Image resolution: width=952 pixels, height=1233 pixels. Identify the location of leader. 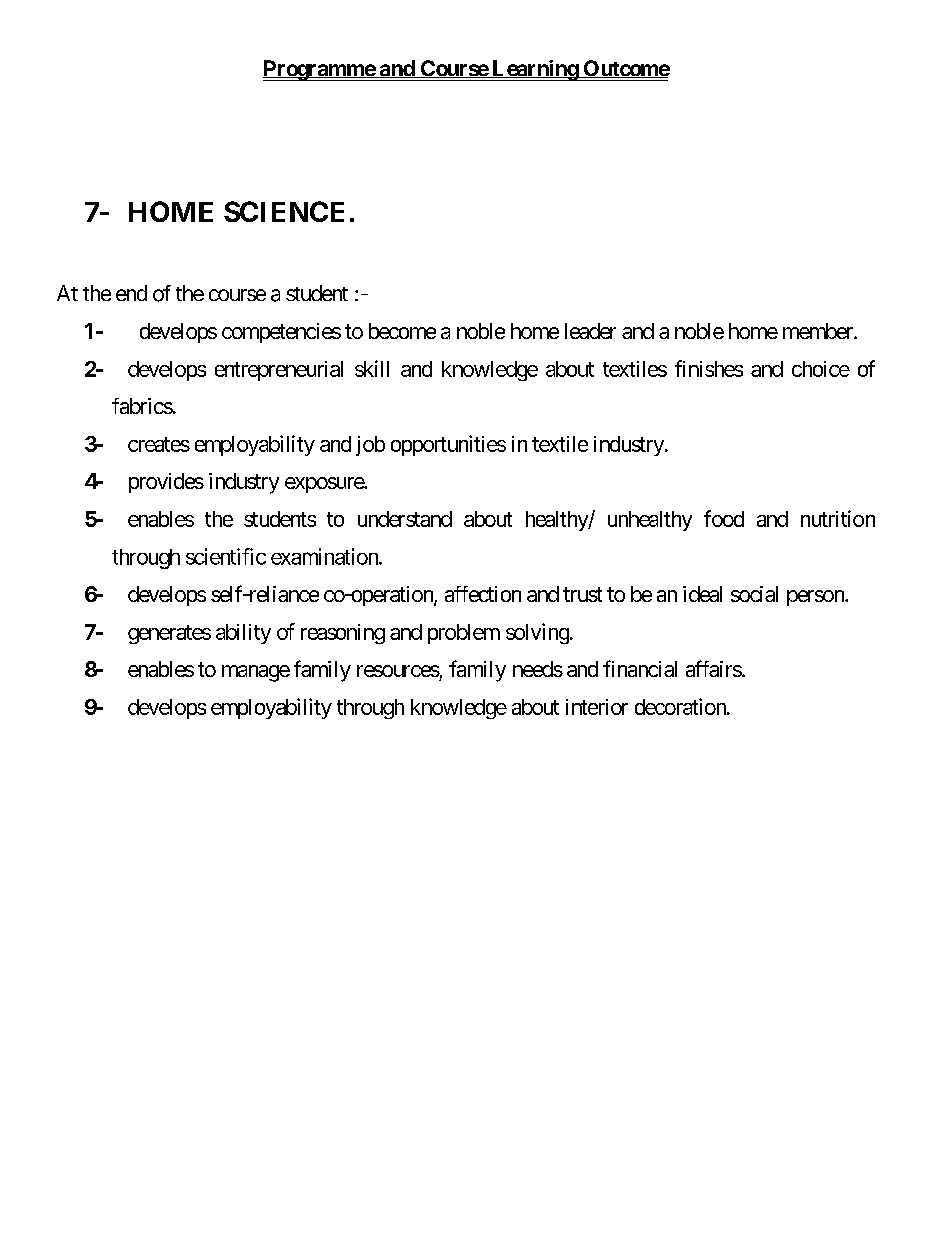
(590, 331).
